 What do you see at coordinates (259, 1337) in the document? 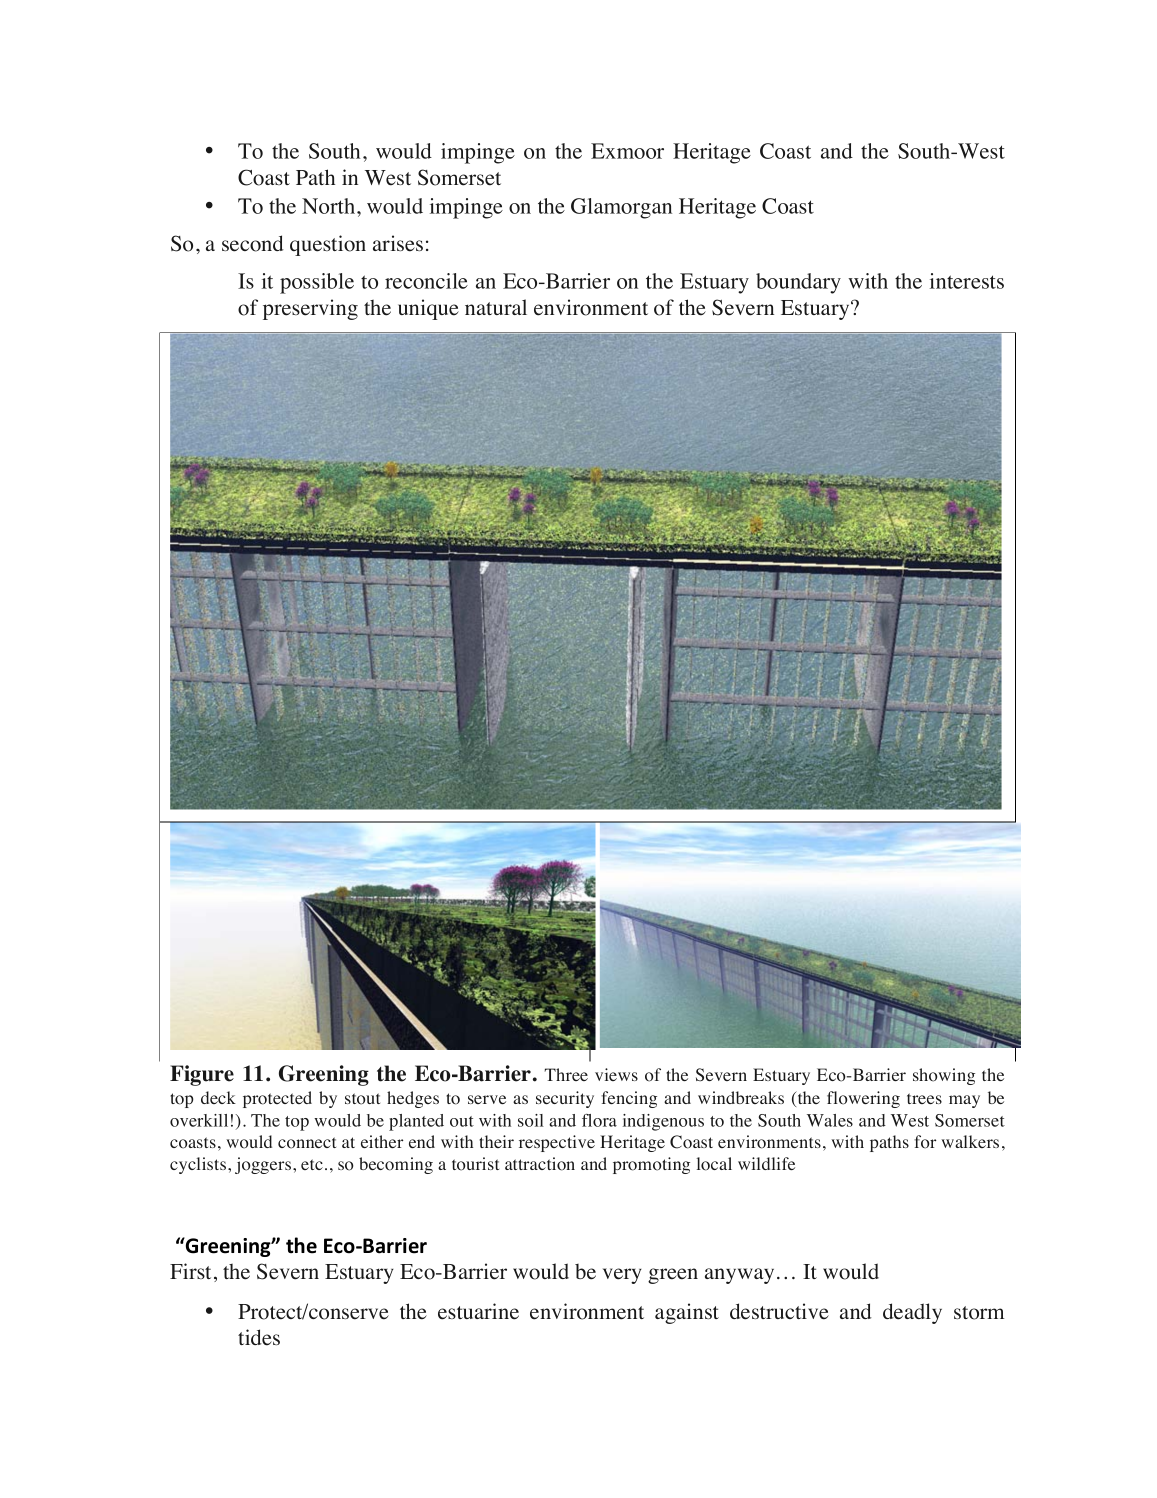
I see `tides` at bounding box center [259, 1337].
